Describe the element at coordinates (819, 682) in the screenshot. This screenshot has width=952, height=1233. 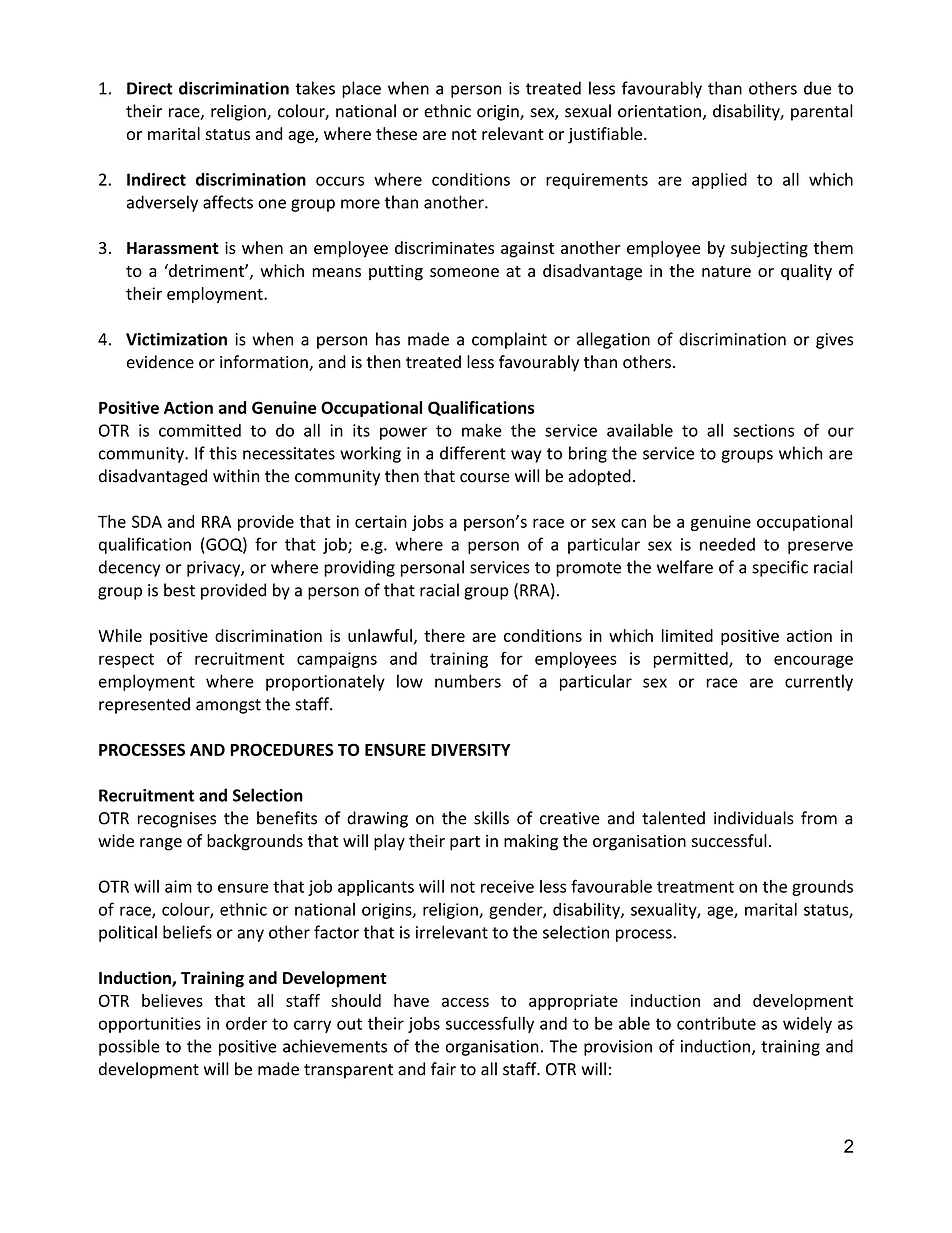
I see `currently` at that location.
